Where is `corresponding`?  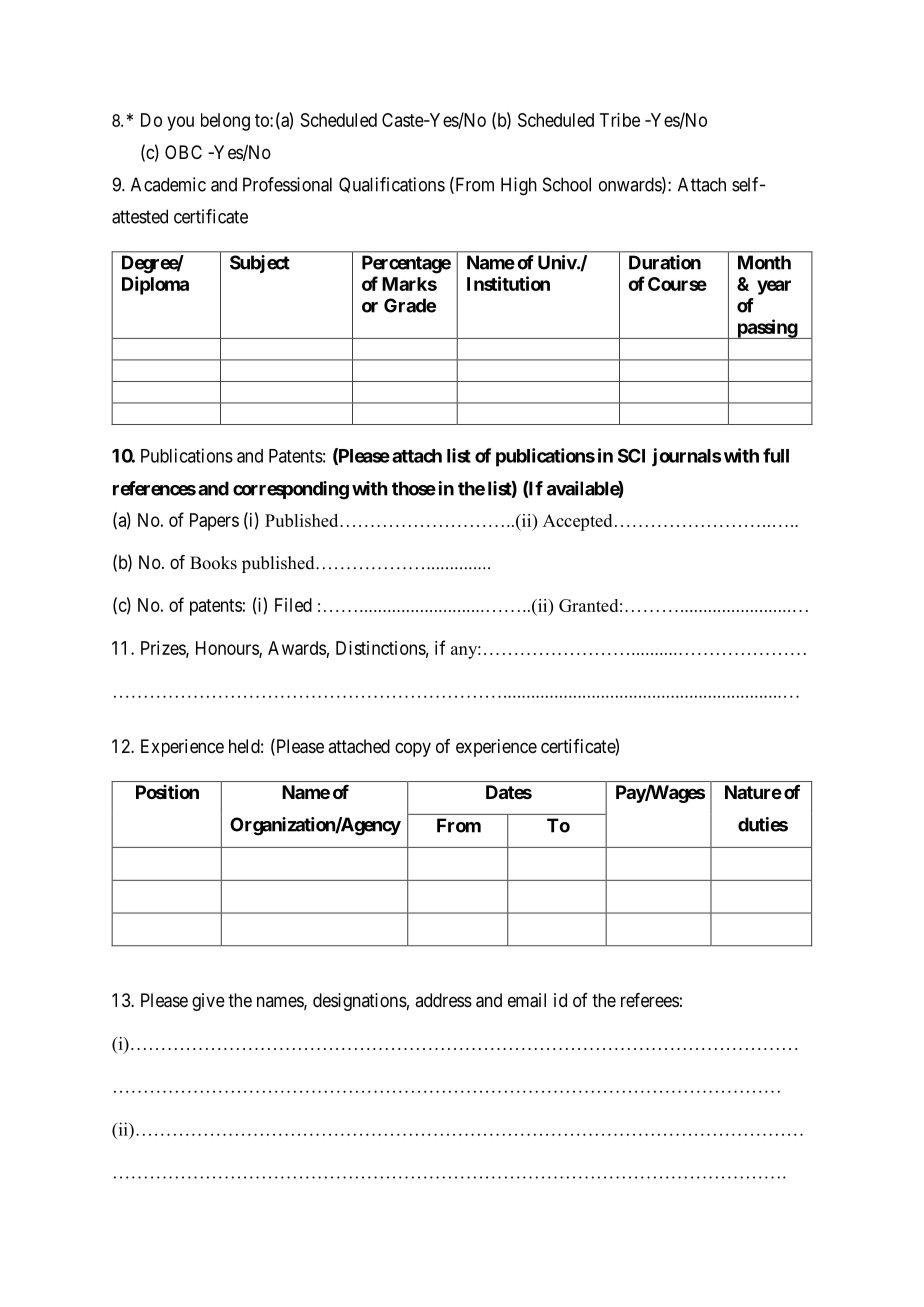
corresponding is located at coordinates (291, 490).
